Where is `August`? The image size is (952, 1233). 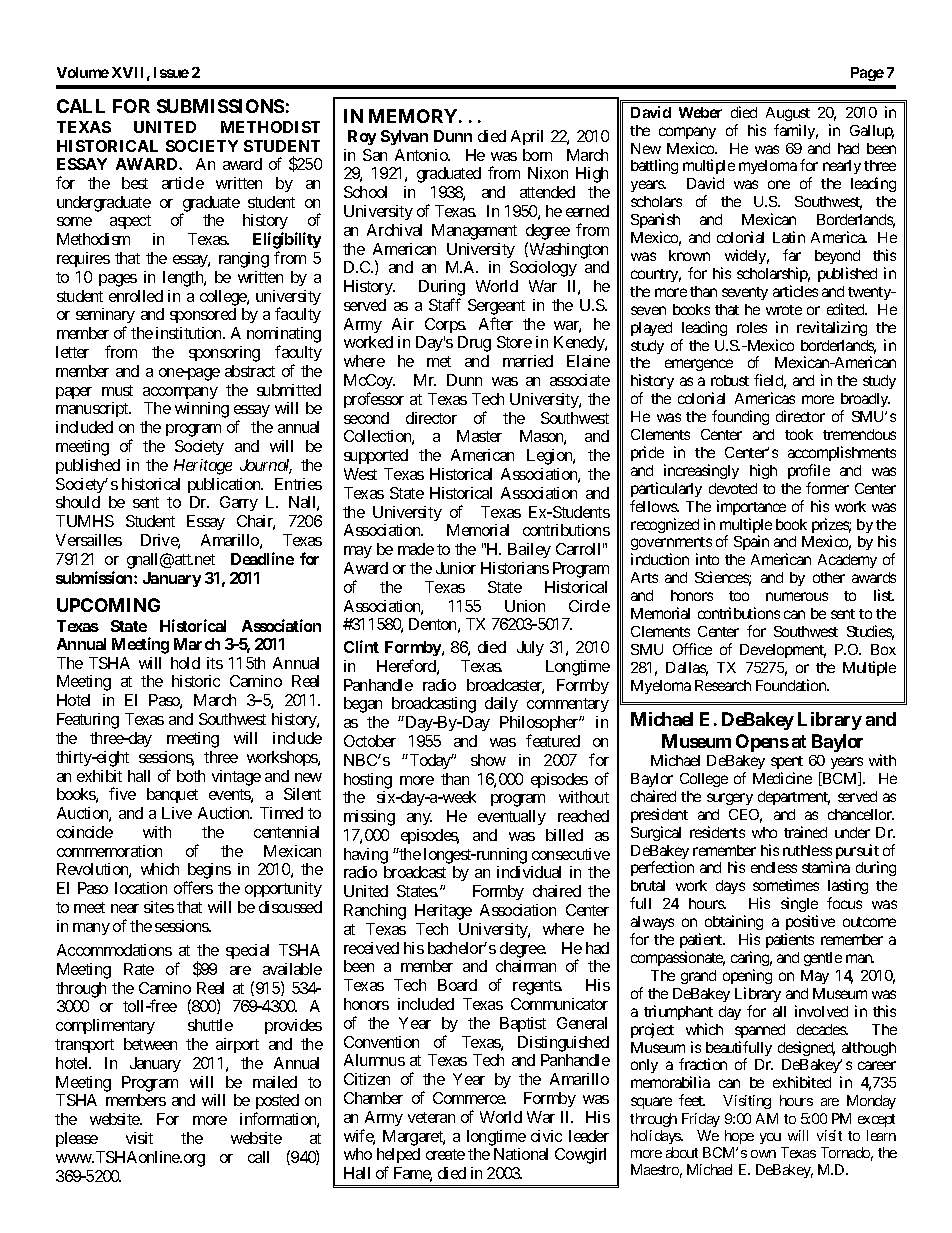 August is located at coordinates (788, 114).
